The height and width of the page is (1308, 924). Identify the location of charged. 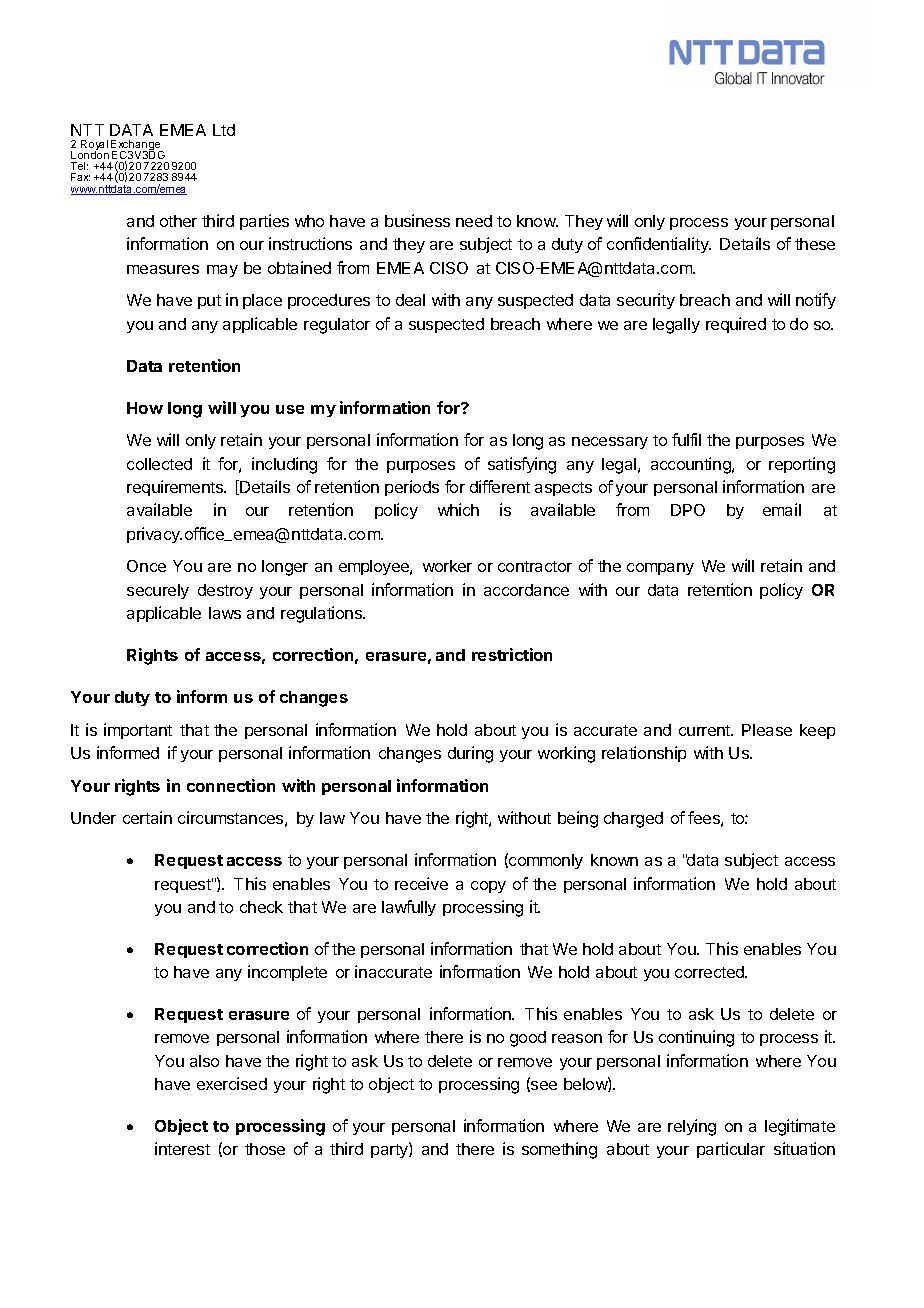
(633, 820).
